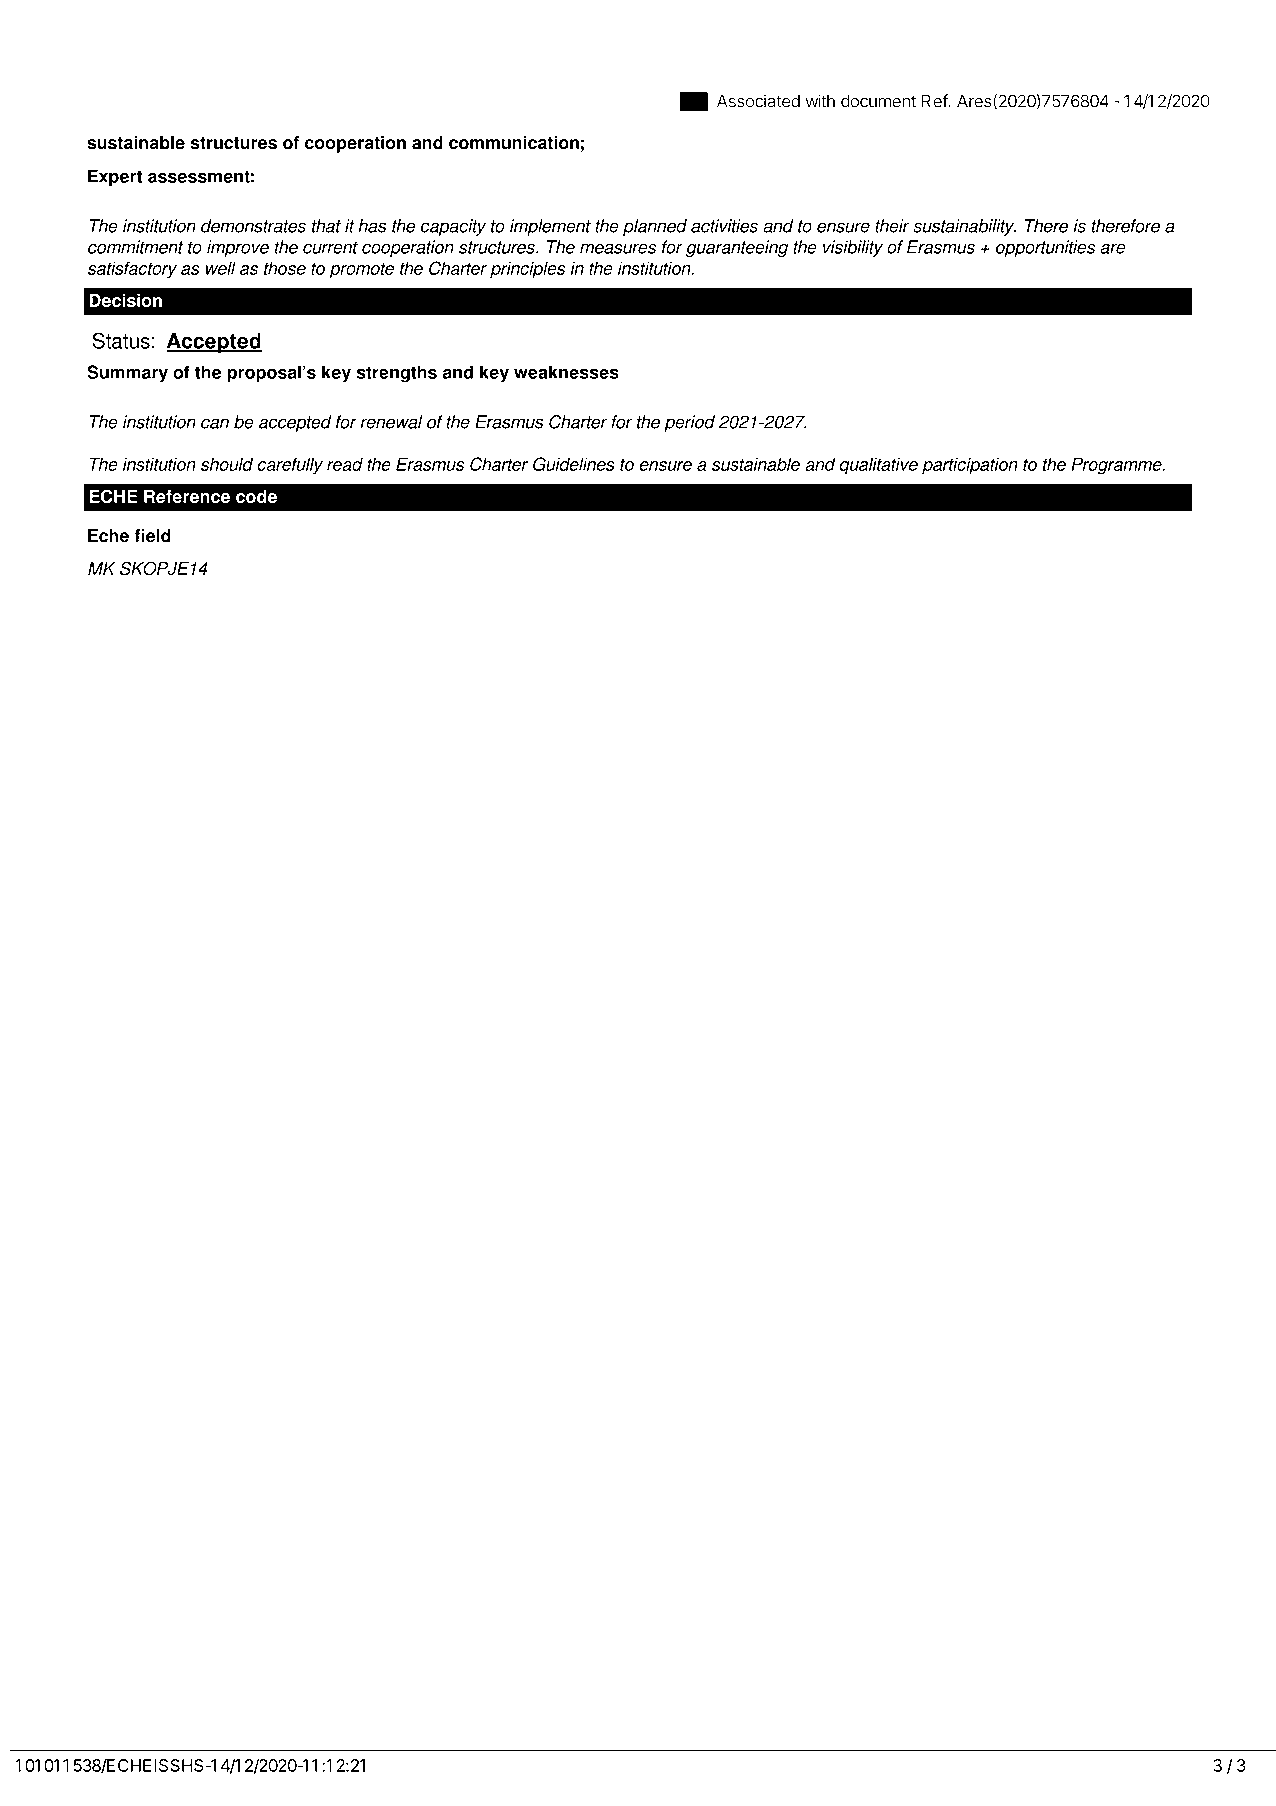 This screenshot has width=1276, height=1806. I want to click on participation, so click(970, 466).
